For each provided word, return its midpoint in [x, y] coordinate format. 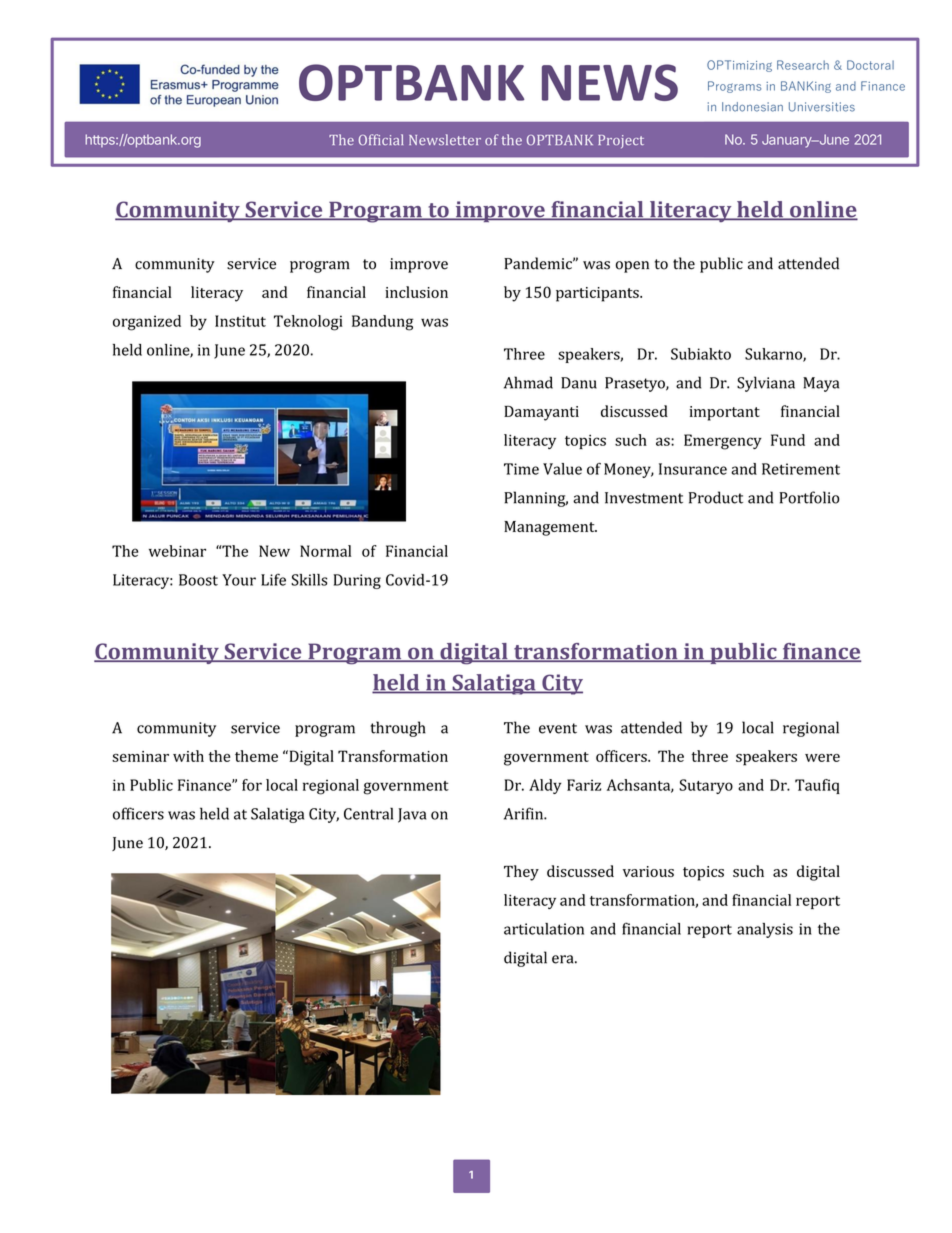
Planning [536, 499]
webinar [177, 551]
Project [621, 141]
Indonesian [752, 107]
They [521, 873]
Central [368, 813]
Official [381, 139]
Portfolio [809, 497]
